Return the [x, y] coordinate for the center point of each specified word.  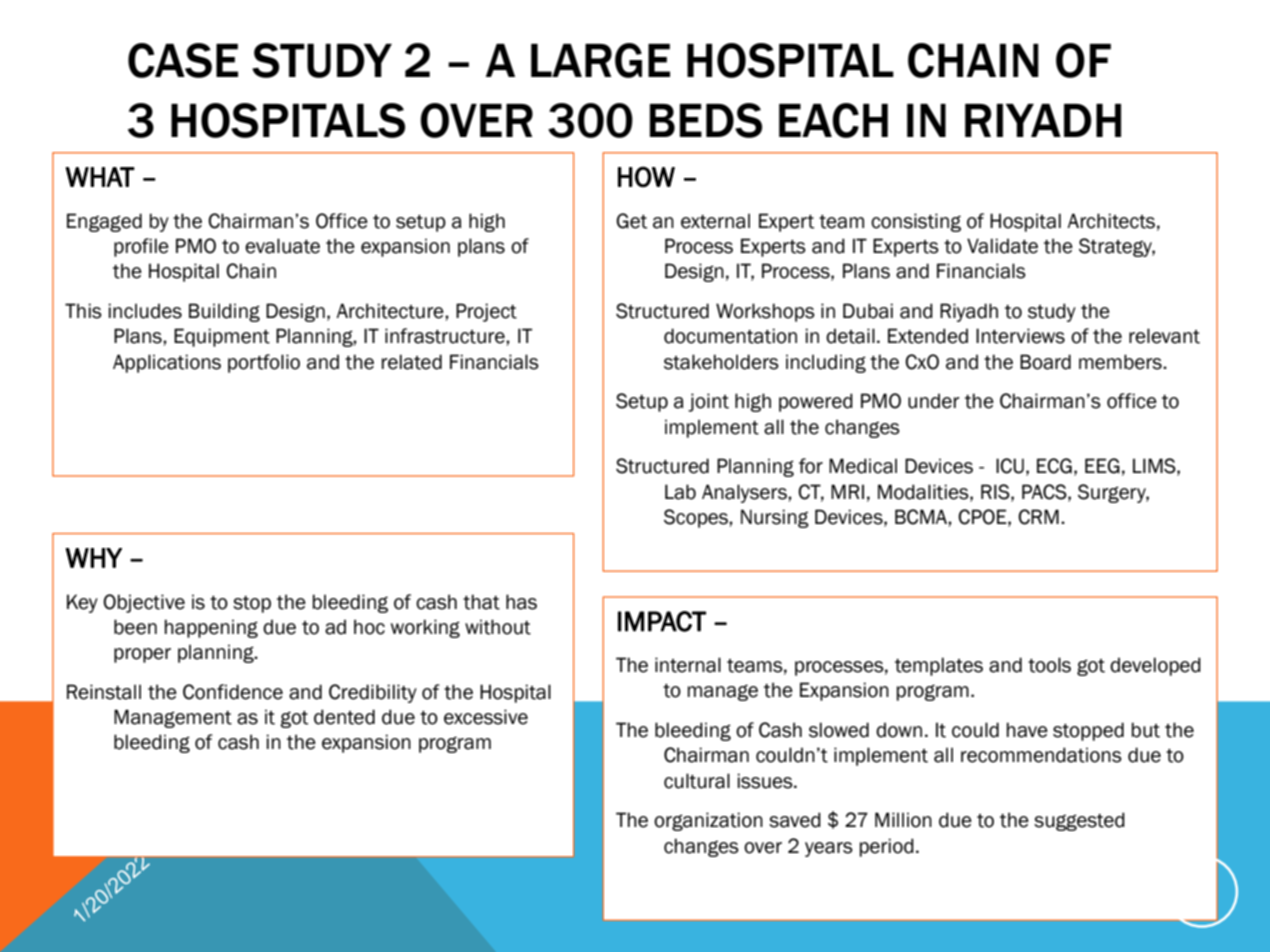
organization [708, 821]
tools [1049, 665]
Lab [680, 492]
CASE [183, 60]
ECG [1054, 466]
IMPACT [662, 621]
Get [631, 221]
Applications [167, 363]
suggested [1079, 821]
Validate [1002, 246]
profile [141, 247]
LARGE [600, 60]
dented [344, 717]
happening [211, 628]
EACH [833, 120]
